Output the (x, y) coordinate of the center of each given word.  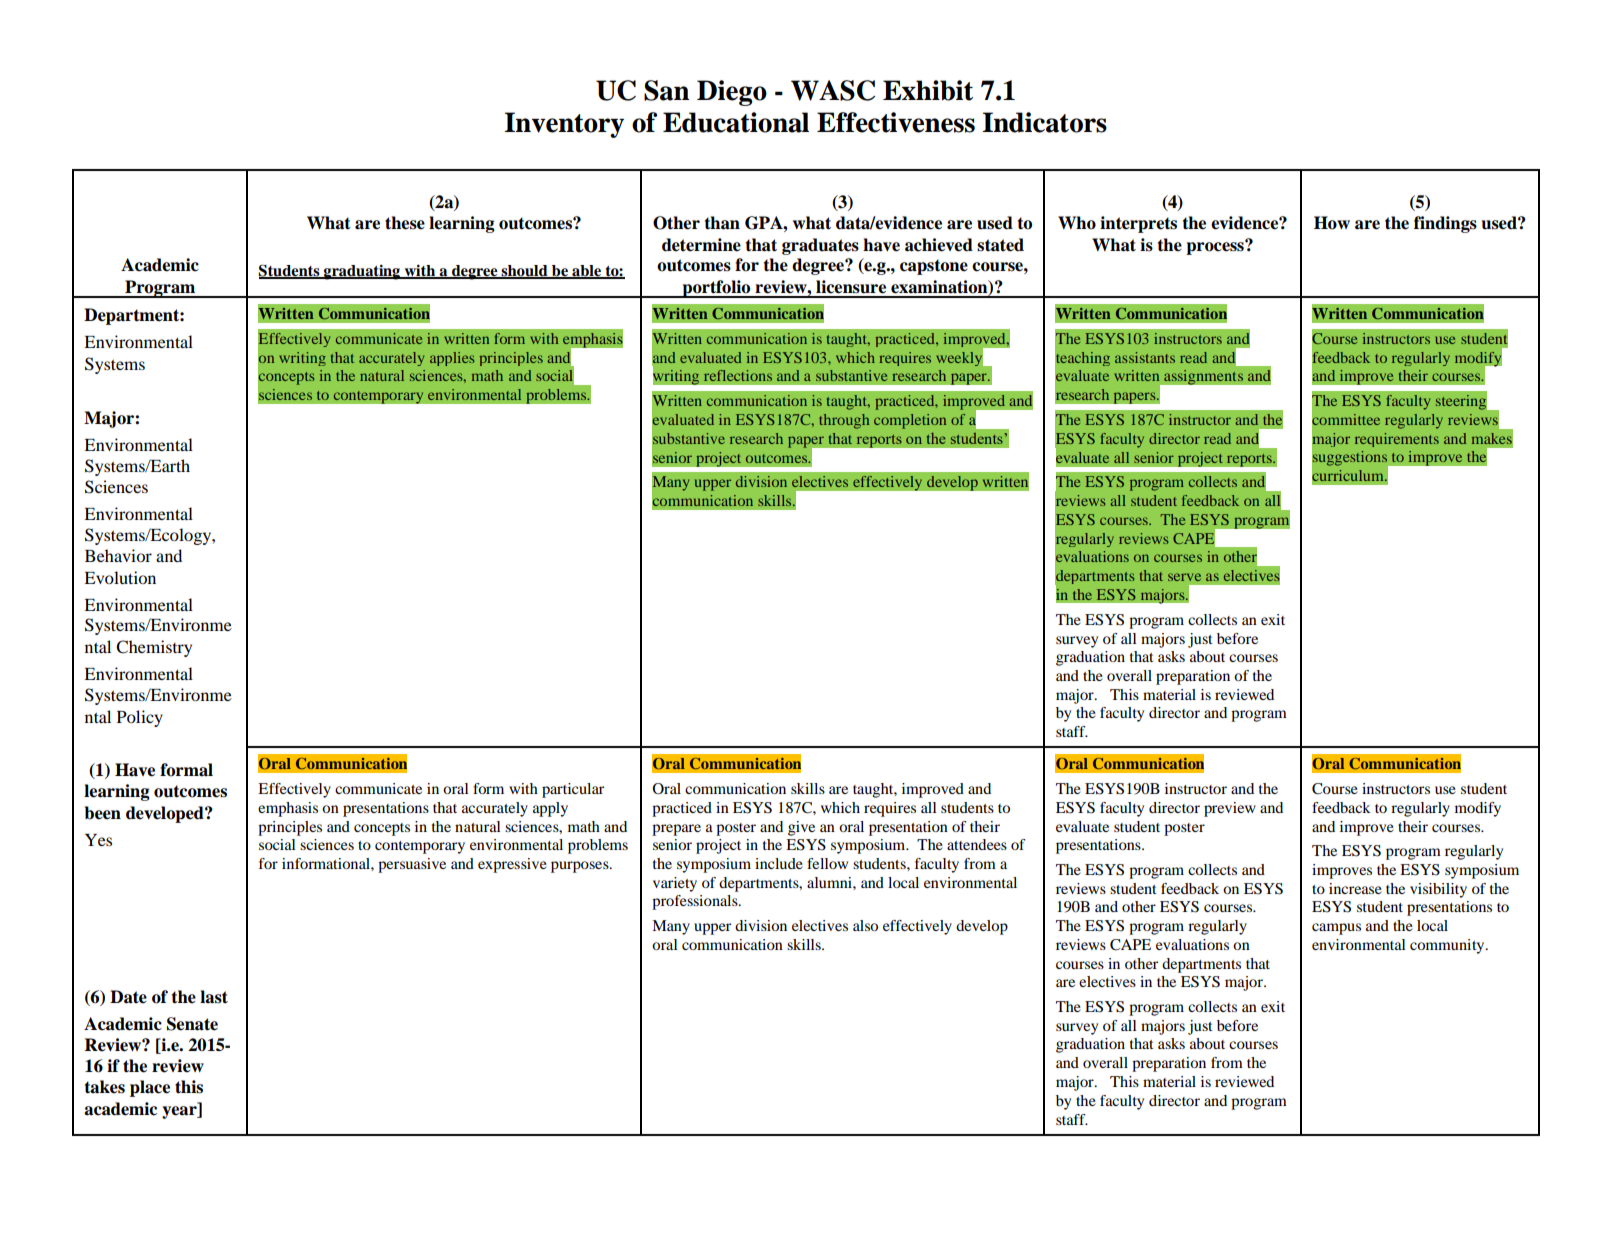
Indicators (1044, 122)
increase (1355, 888)
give (801, 828)
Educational (736, 122)
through (844, 421)
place (150, 1088)
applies (452, 359)
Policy (140, 718)
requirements (1397, 440)
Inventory (564, 125)
